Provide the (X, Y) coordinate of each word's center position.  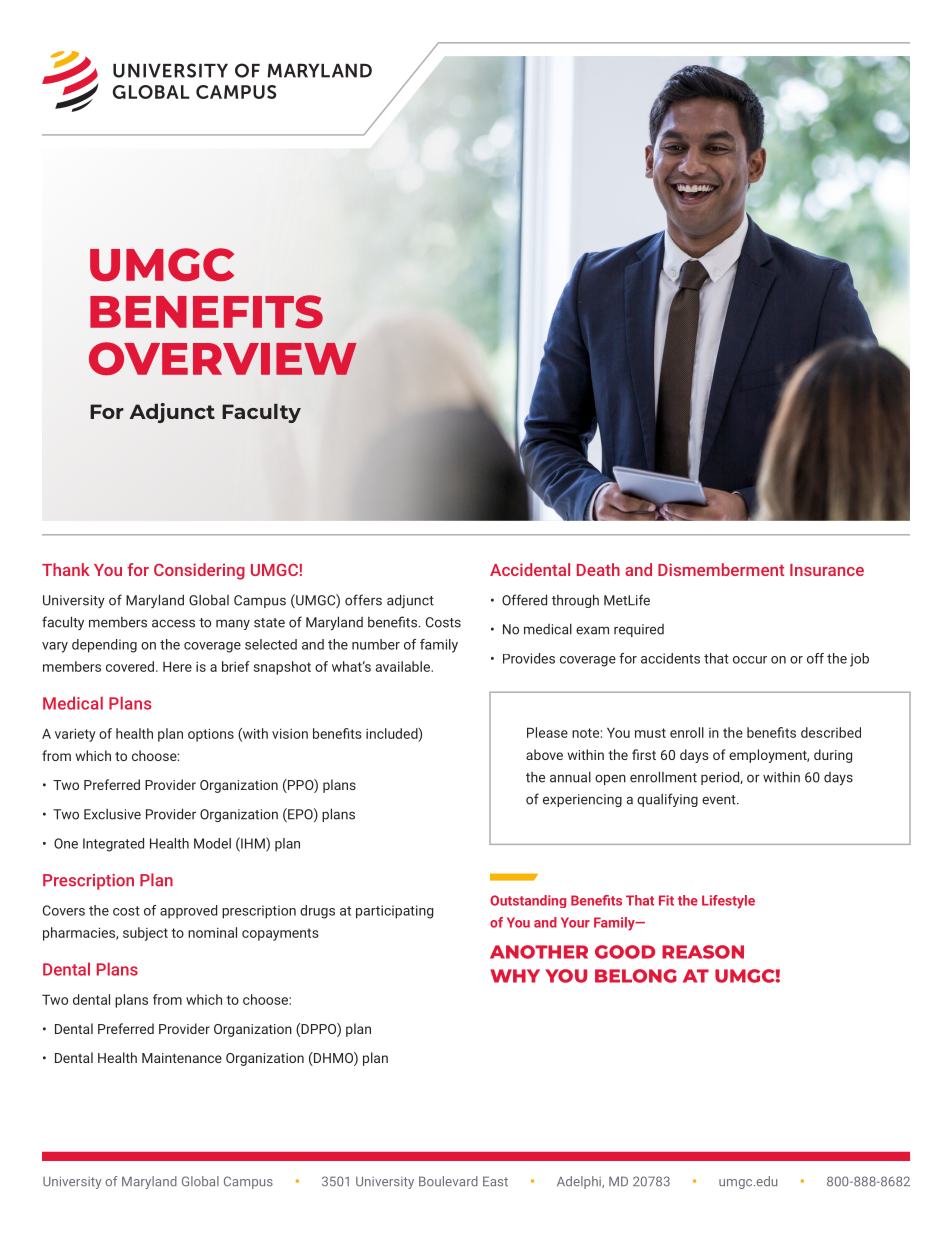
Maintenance (182, 1058)
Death (598, 569)
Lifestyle (728, 902)
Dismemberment (721, 569)
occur (750, 660)
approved (188, 912)
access (173, 623)
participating (395, 912)
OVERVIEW (223, 358)
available (404, 666)
